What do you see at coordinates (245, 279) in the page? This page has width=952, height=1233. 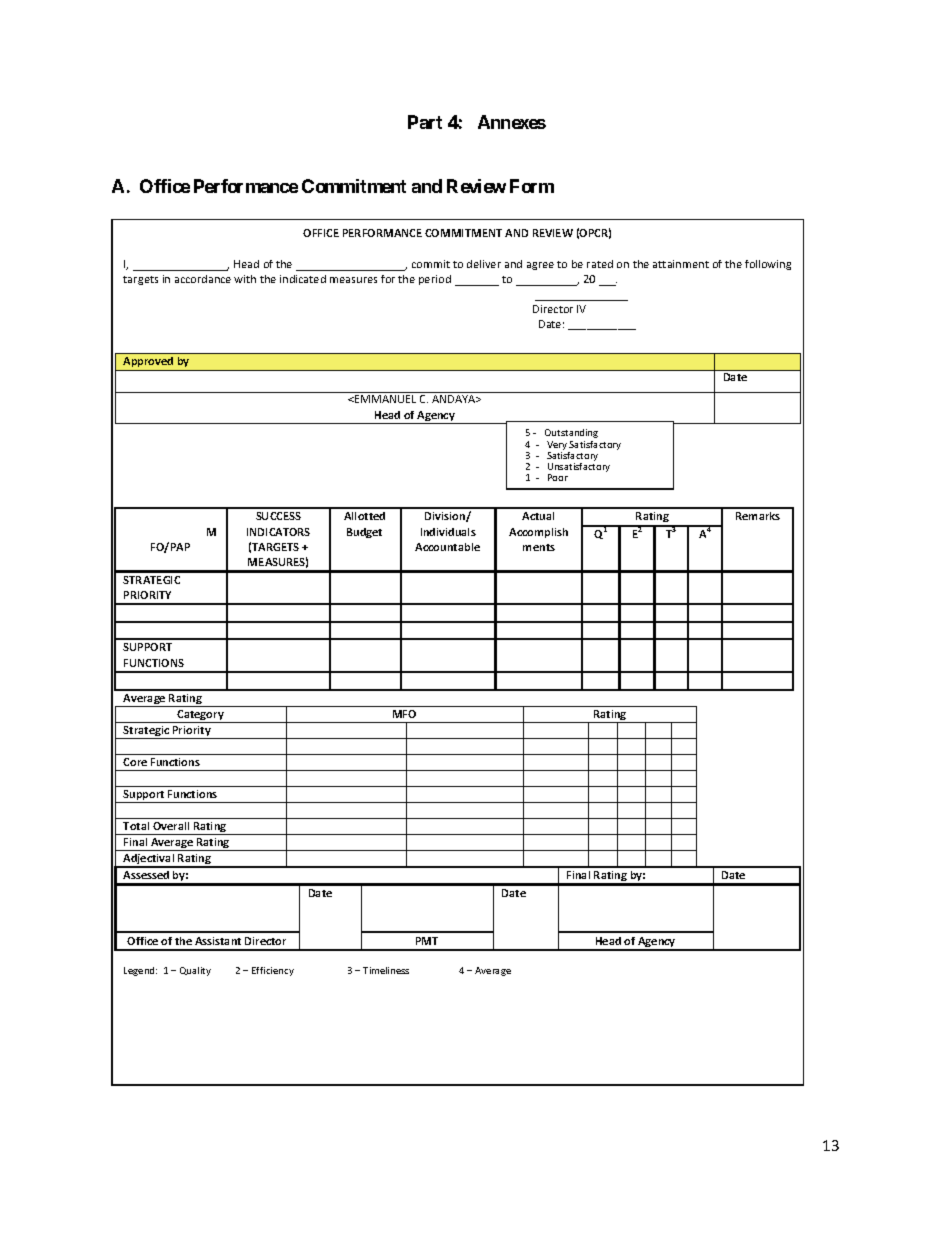 I see `with` at bounding box center [245, 279].
